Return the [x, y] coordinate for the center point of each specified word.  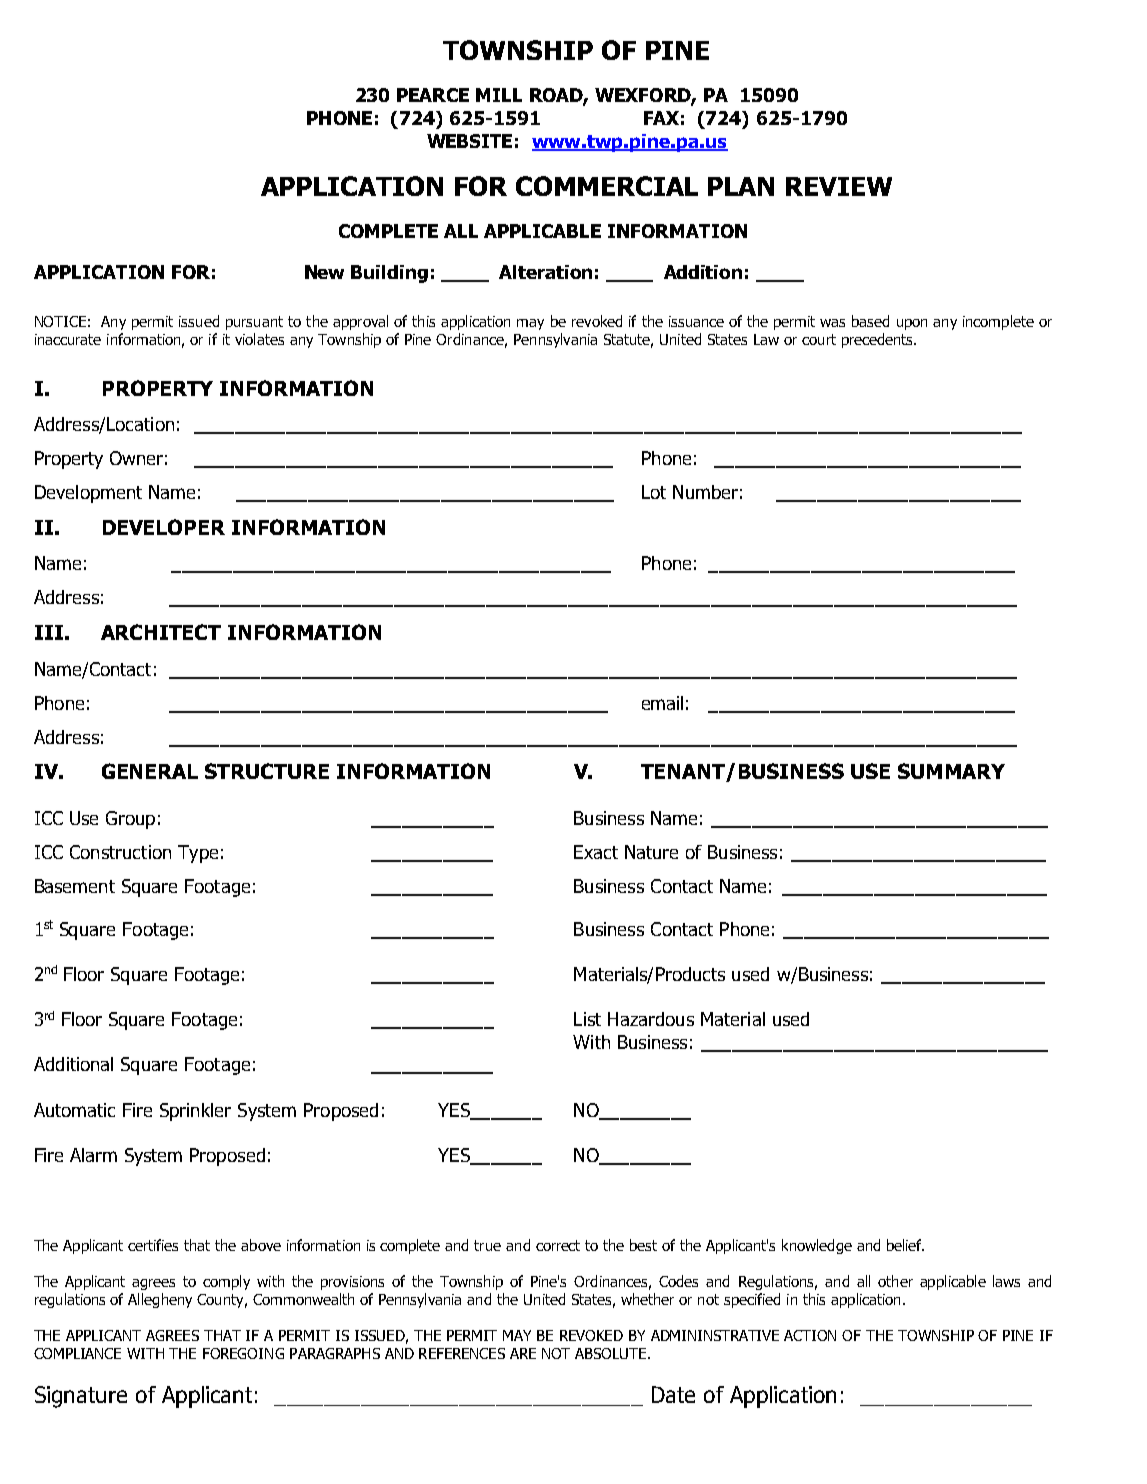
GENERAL [150, 771]
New [324, 272]
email [662, 703]
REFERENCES [462, 1353]
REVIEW [839, 186]
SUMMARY [951, 771]
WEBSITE [469, 141]
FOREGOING [243, 1353]
